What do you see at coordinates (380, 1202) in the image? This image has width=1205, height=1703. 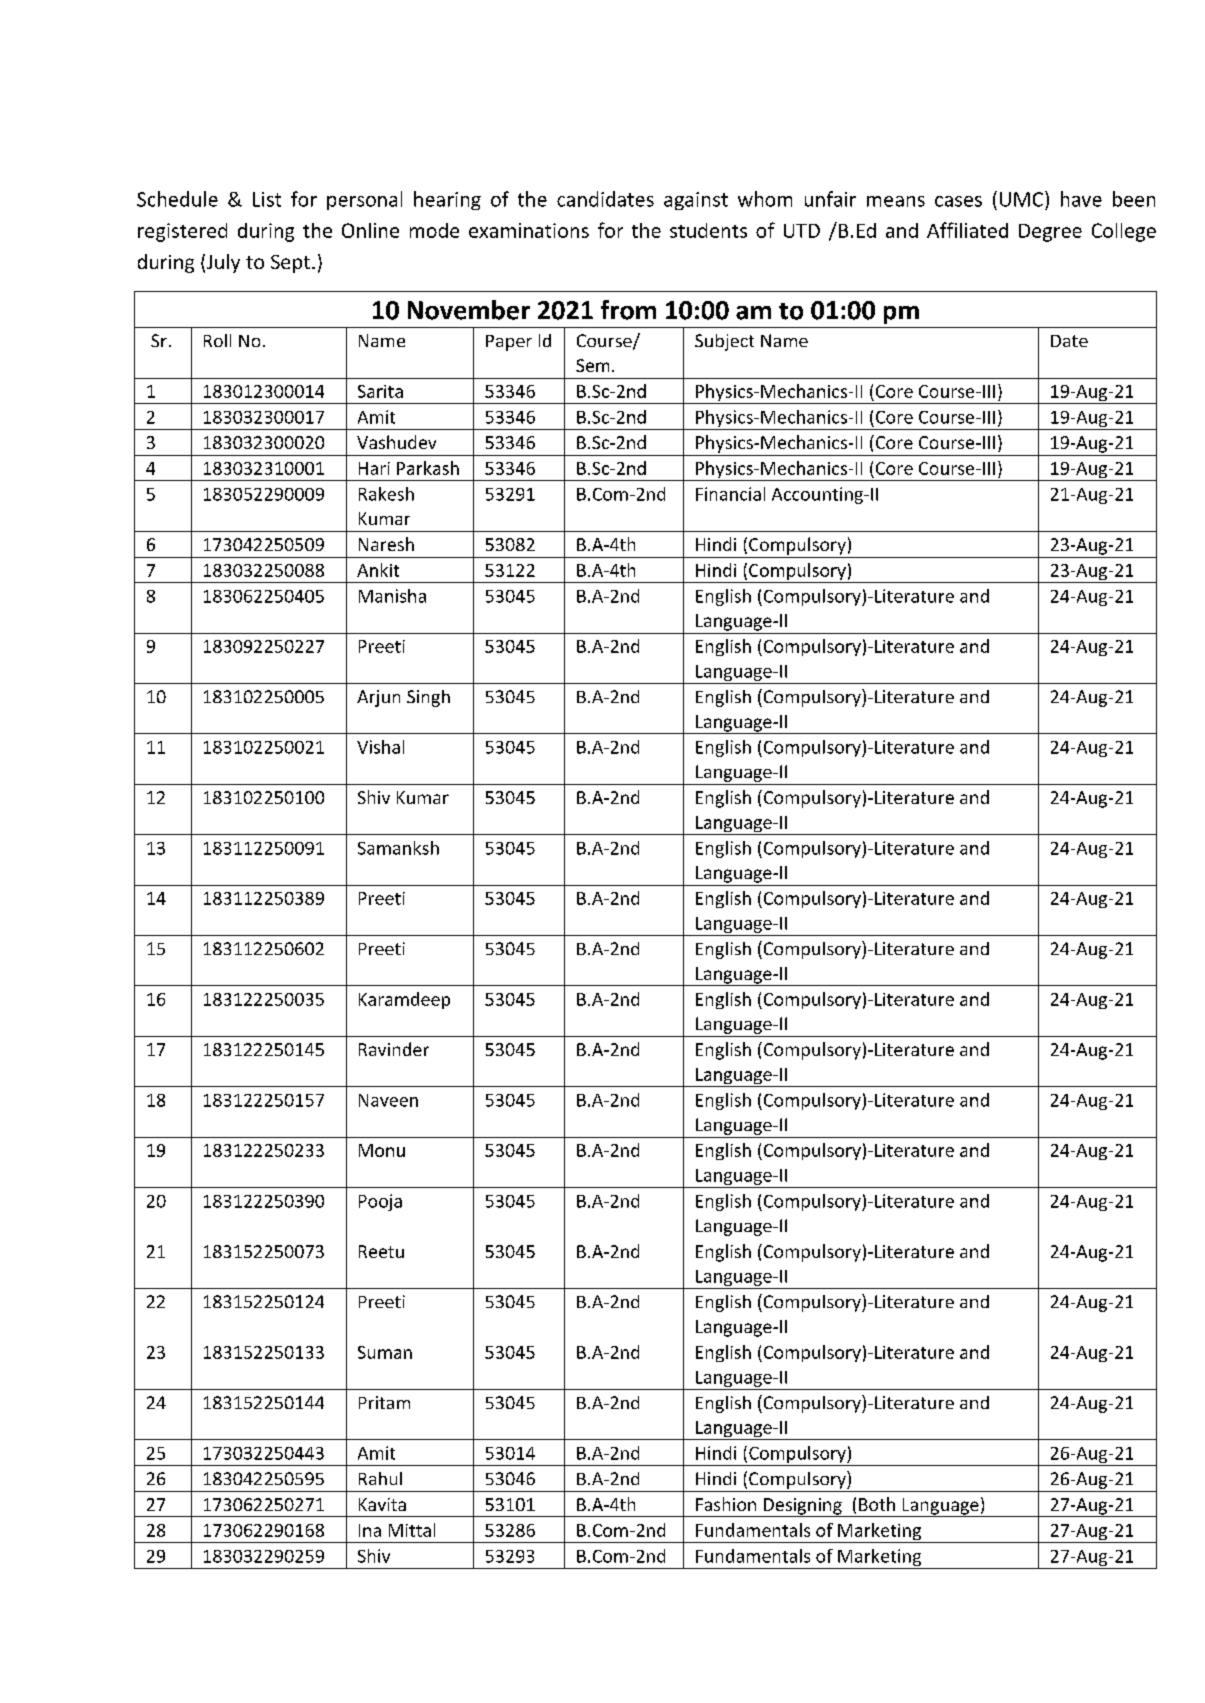 I see `Pooja` at bounding box center [380, 1202].
